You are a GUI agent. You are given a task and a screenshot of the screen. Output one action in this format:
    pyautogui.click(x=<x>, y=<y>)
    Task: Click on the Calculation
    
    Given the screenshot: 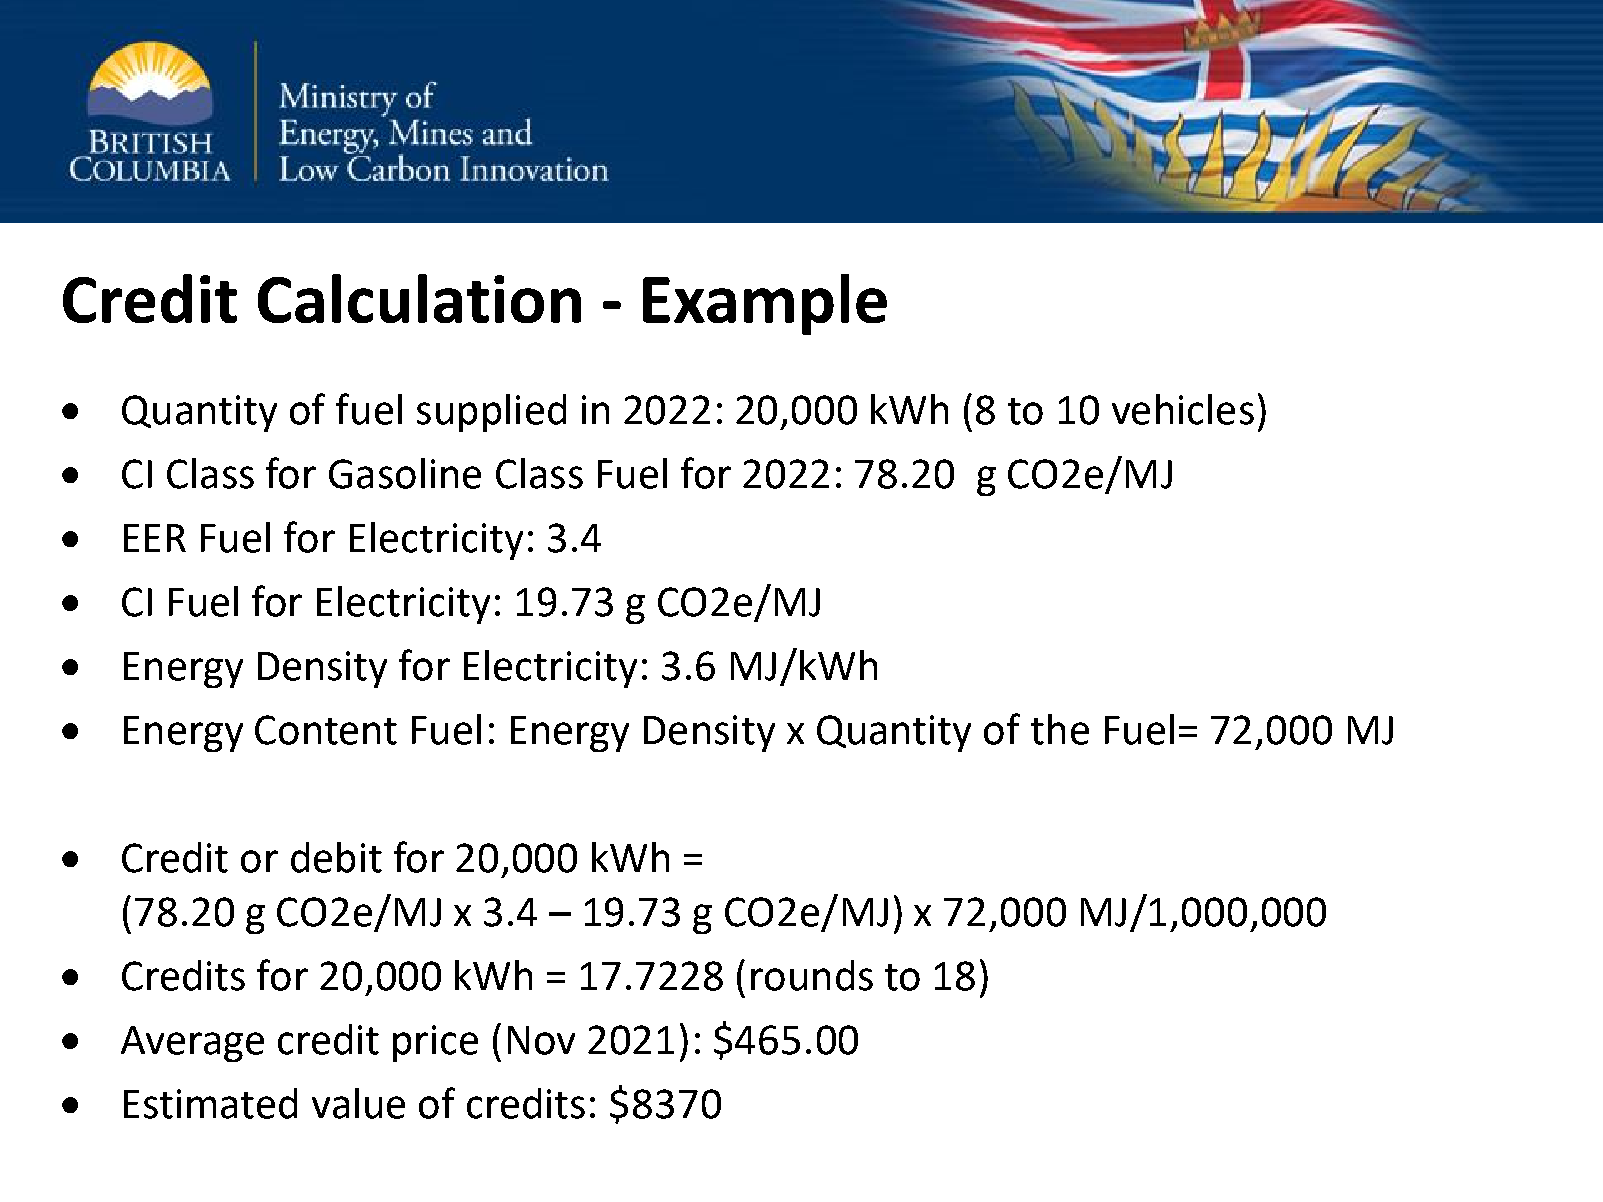 What is the action you would take?
    pyautogui.click(x=419, y=298)
